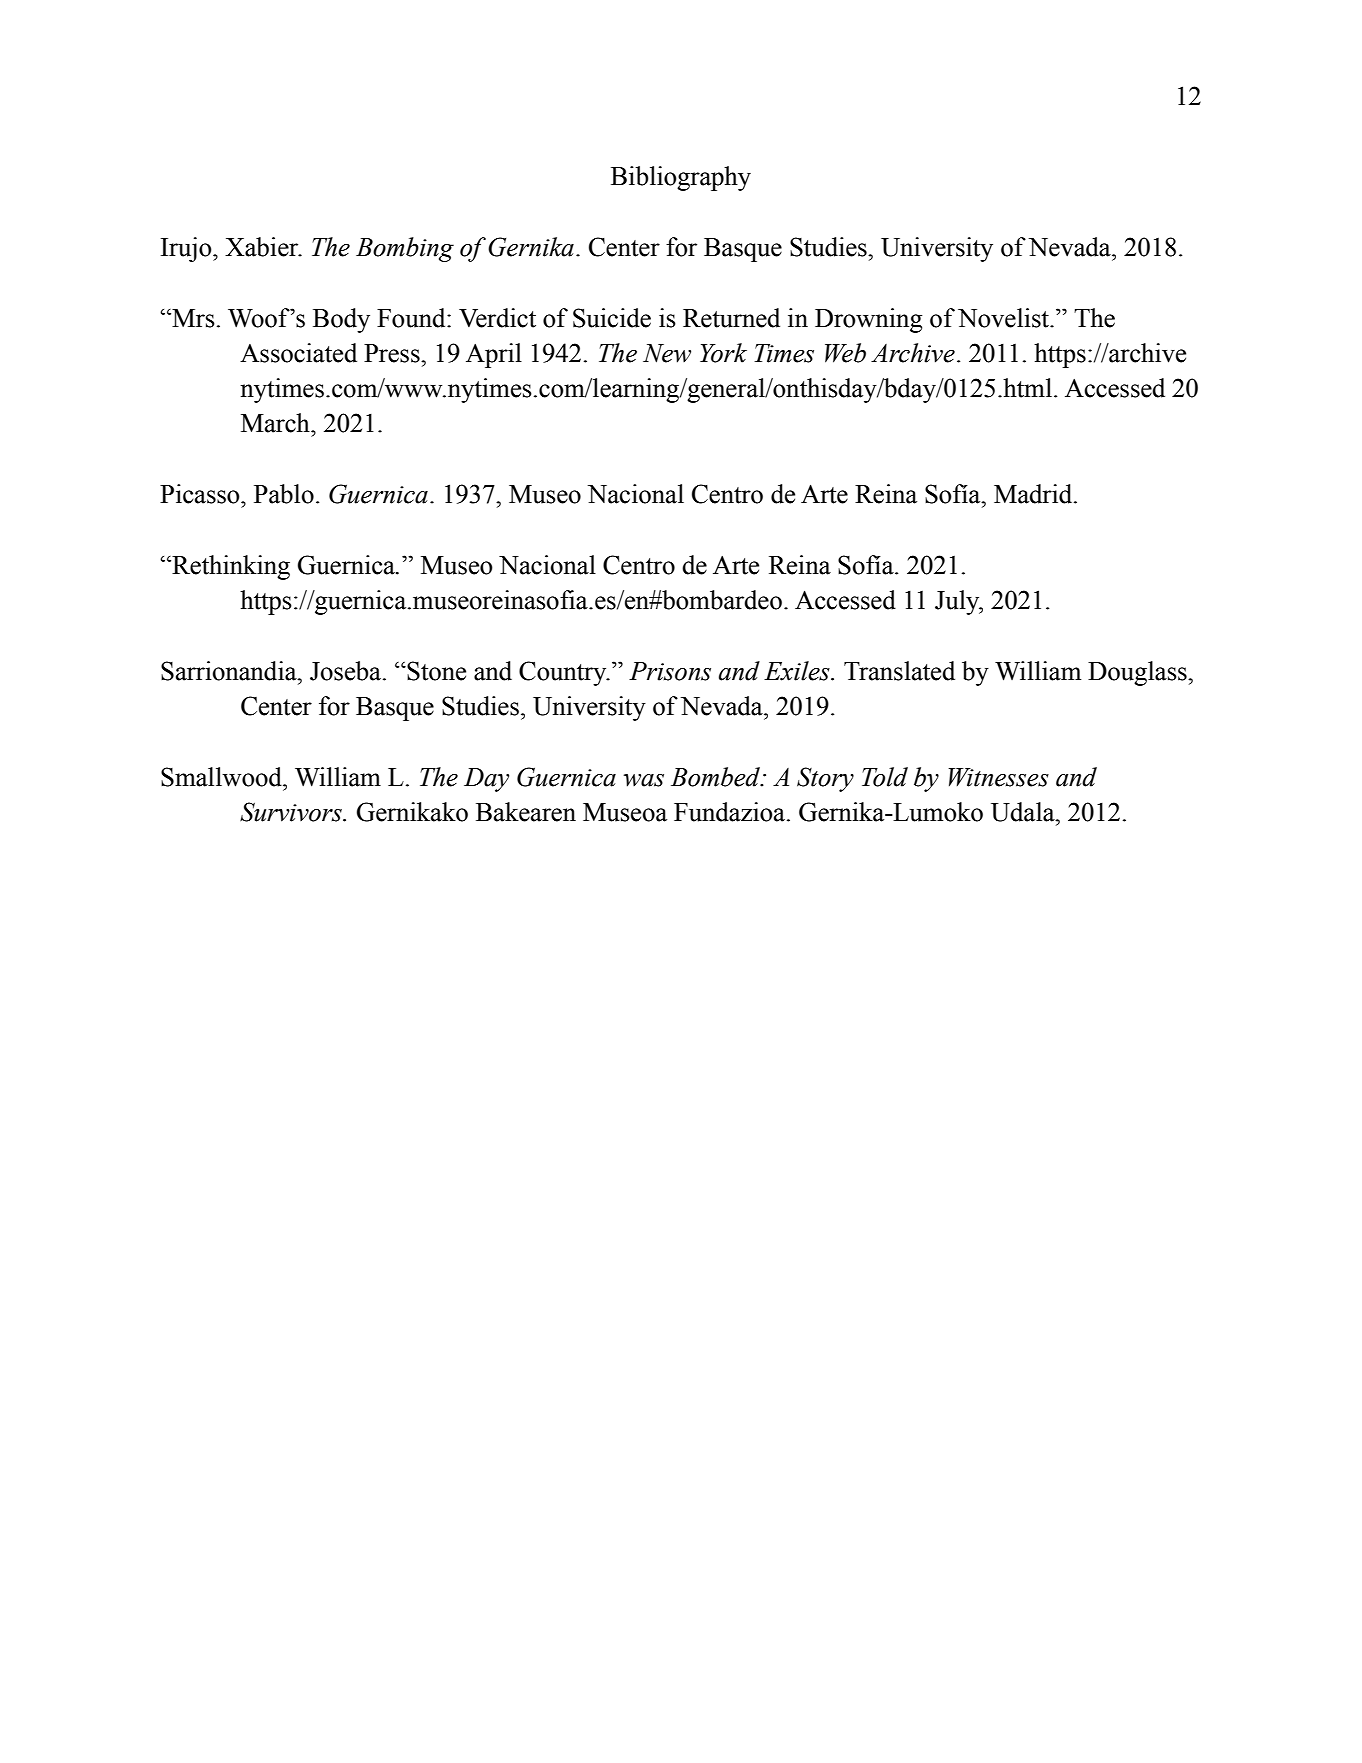  Describe the element at coordinates (292, 812) in the screenshot. I see `Survivors` at that location.
